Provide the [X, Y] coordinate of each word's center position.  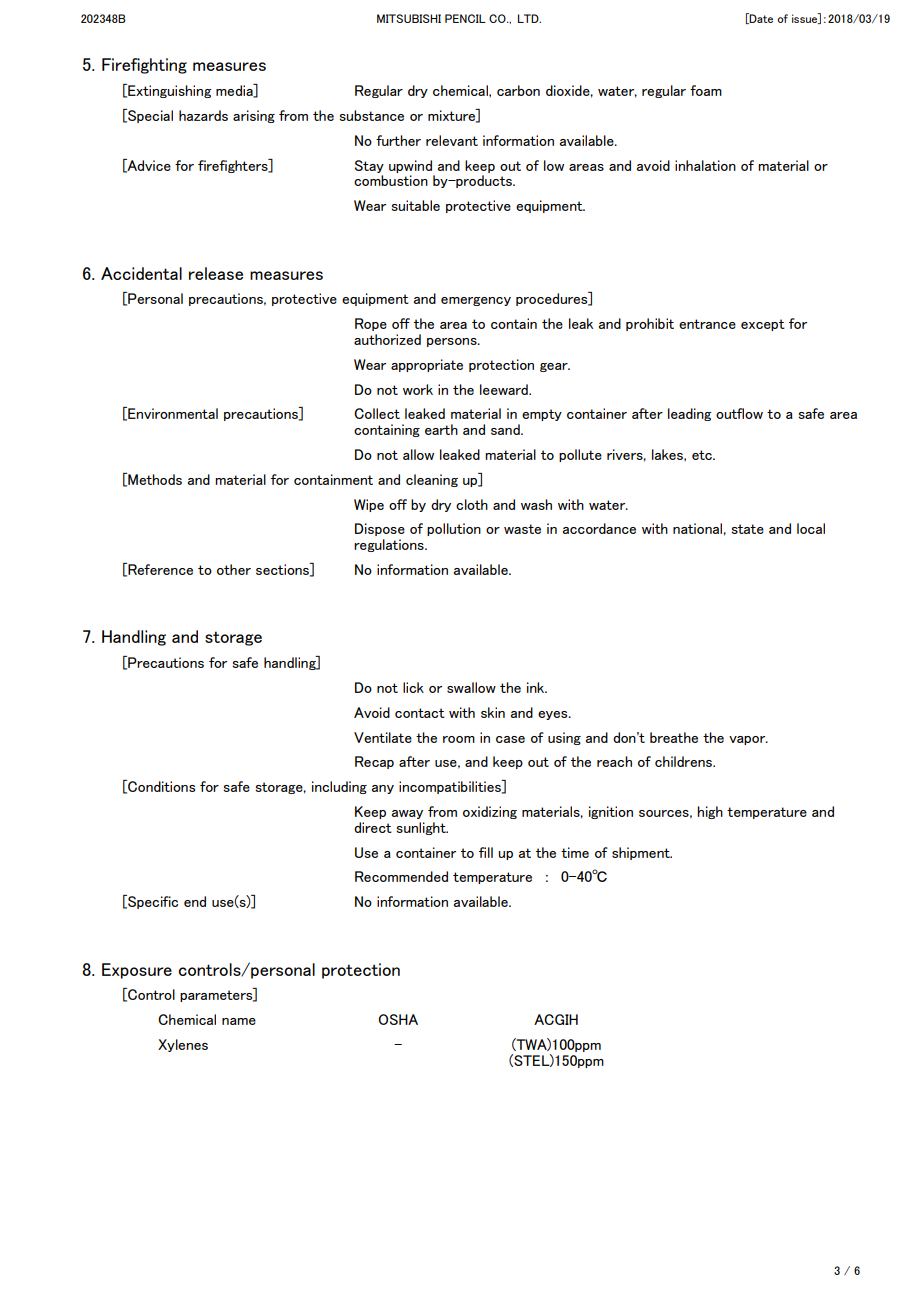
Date [760, 18]
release [216, 273]
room [459, 739]
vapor [748, 740]
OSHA [398, 1019]
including [339, 787]
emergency [476, 301]
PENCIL [465, 18]
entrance [707, 324]
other [234, 569]
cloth [472, 504]
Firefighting [144, 66]
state [747, 529]
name [239, 1021]
